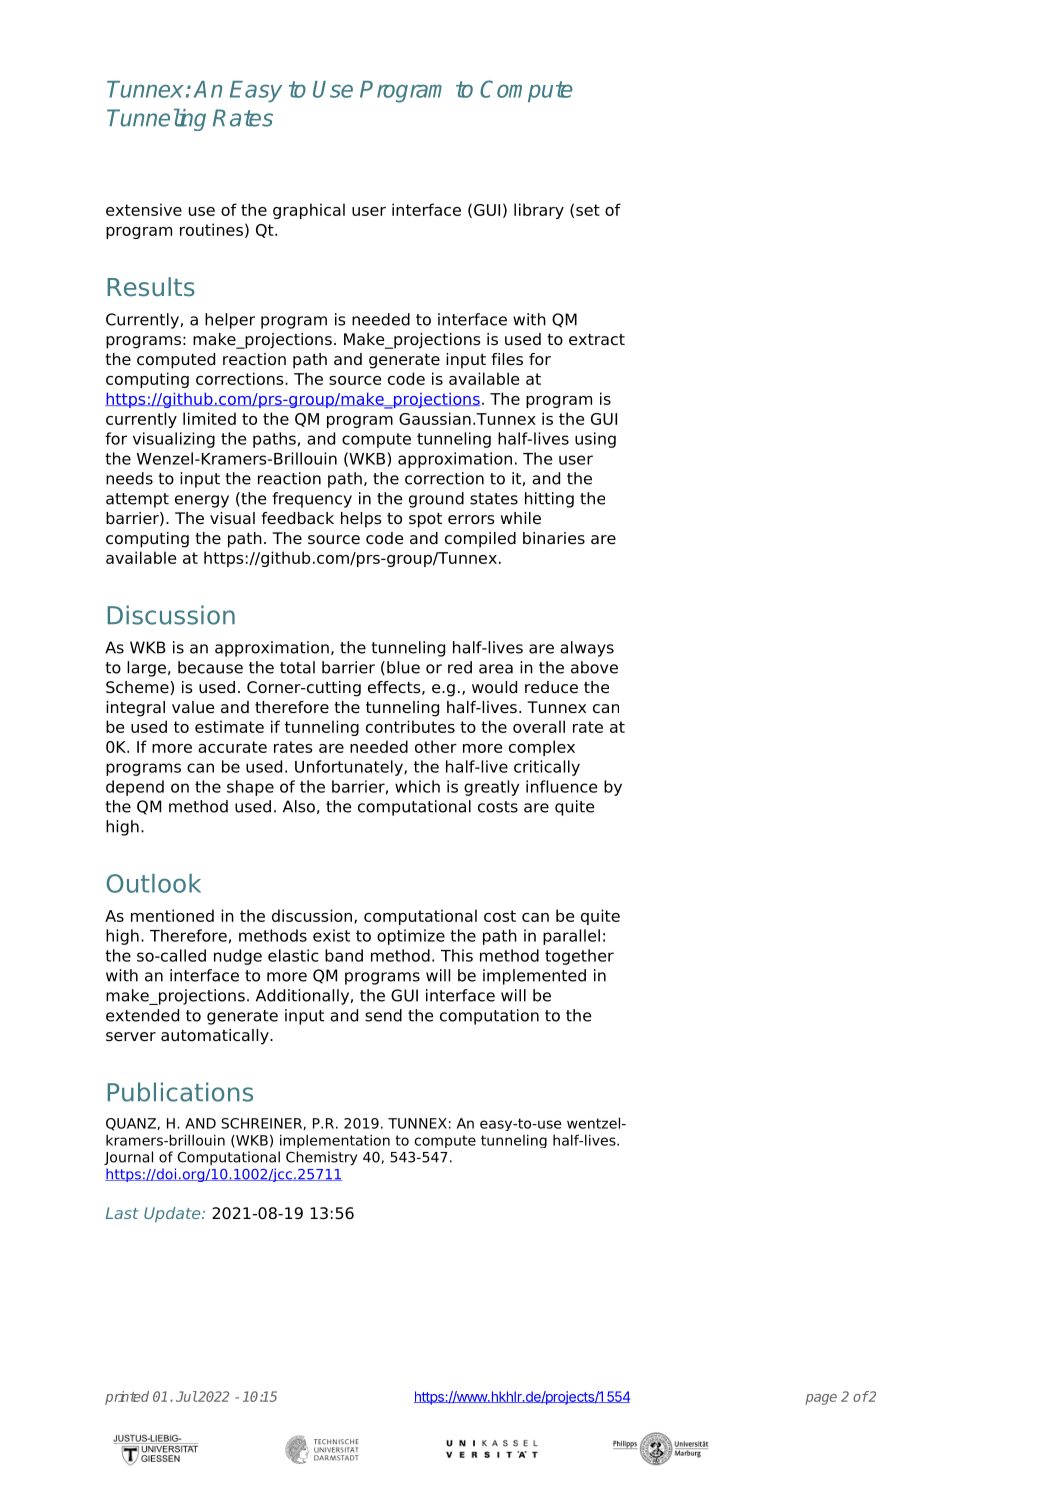 This screenshot has height=1488, width=1052. What do you see at coordinates (491, 788) in the screenshot?
I see `greatly` at bounding box center [491, 788].
